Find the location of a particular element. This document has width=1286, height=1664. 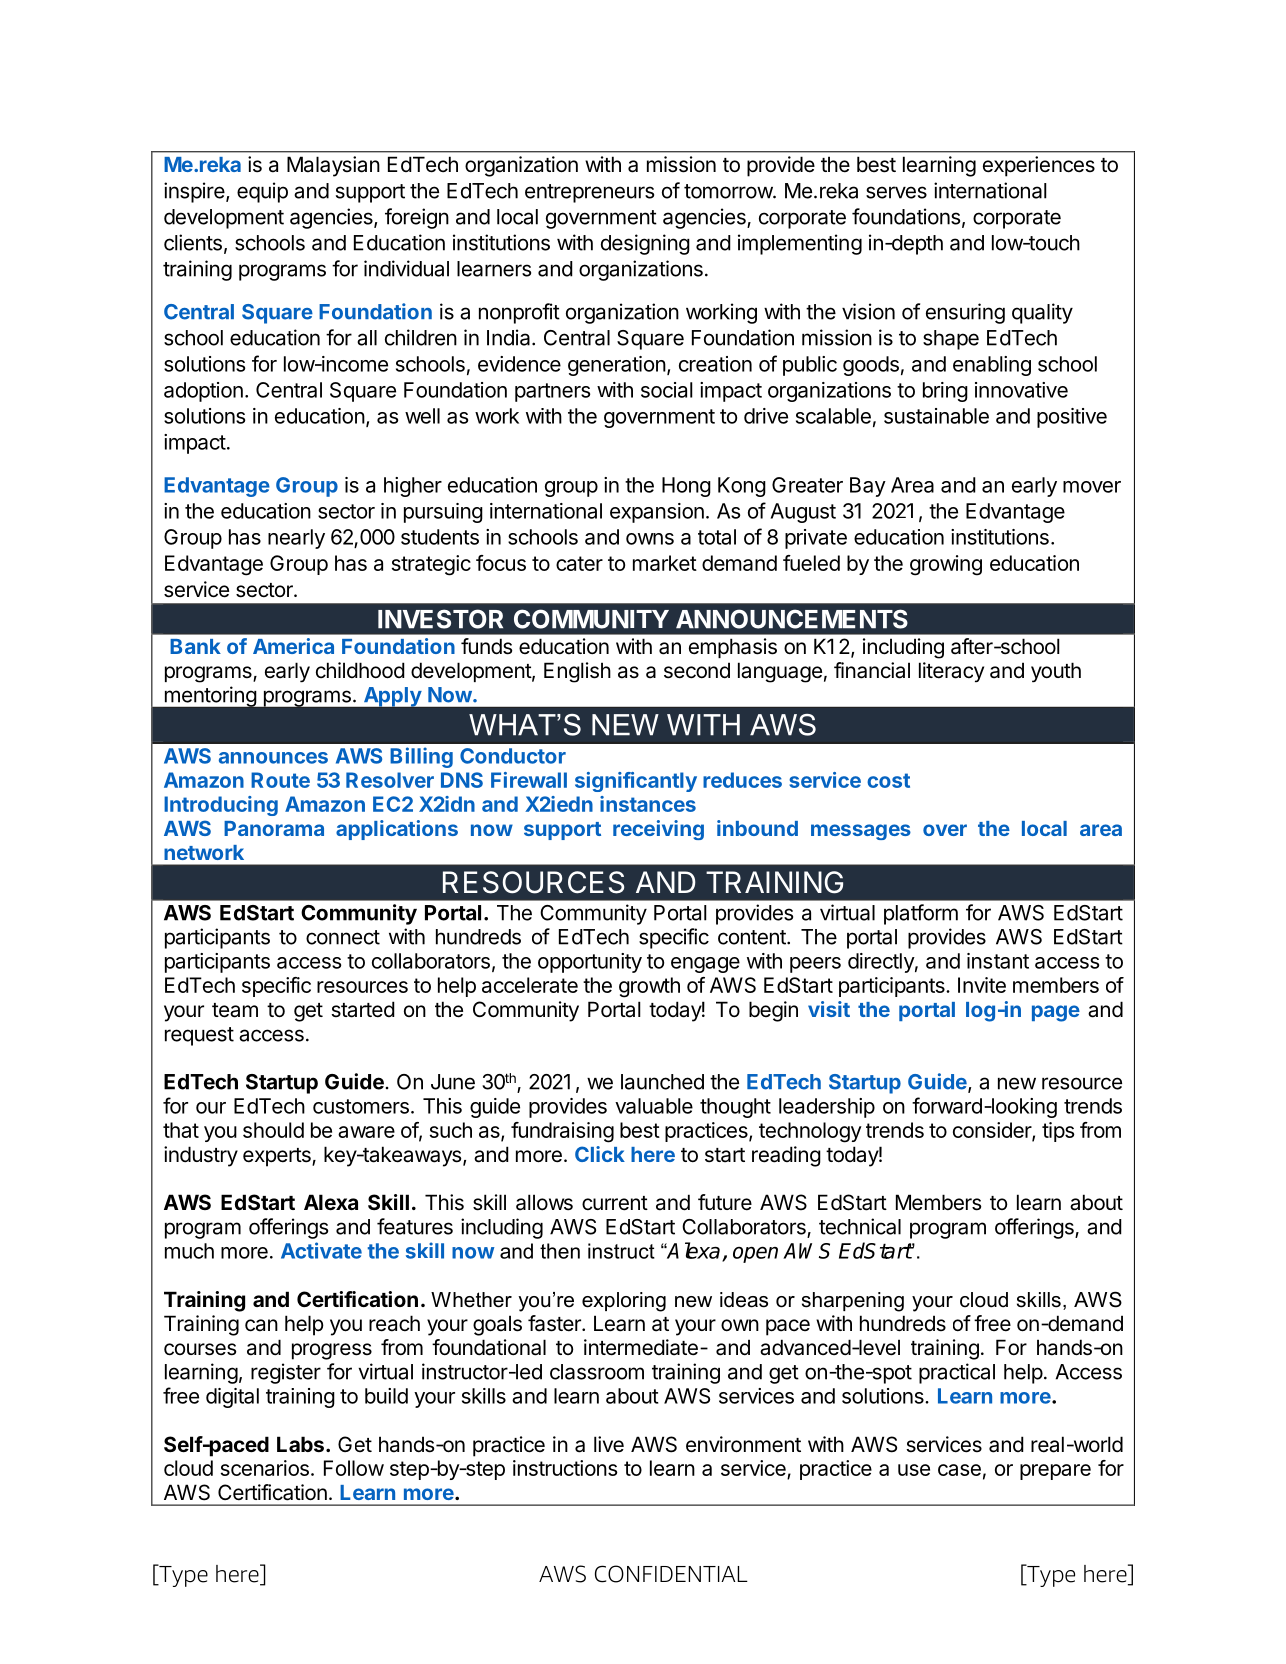

receiving is located at coordinates (658, 830).
